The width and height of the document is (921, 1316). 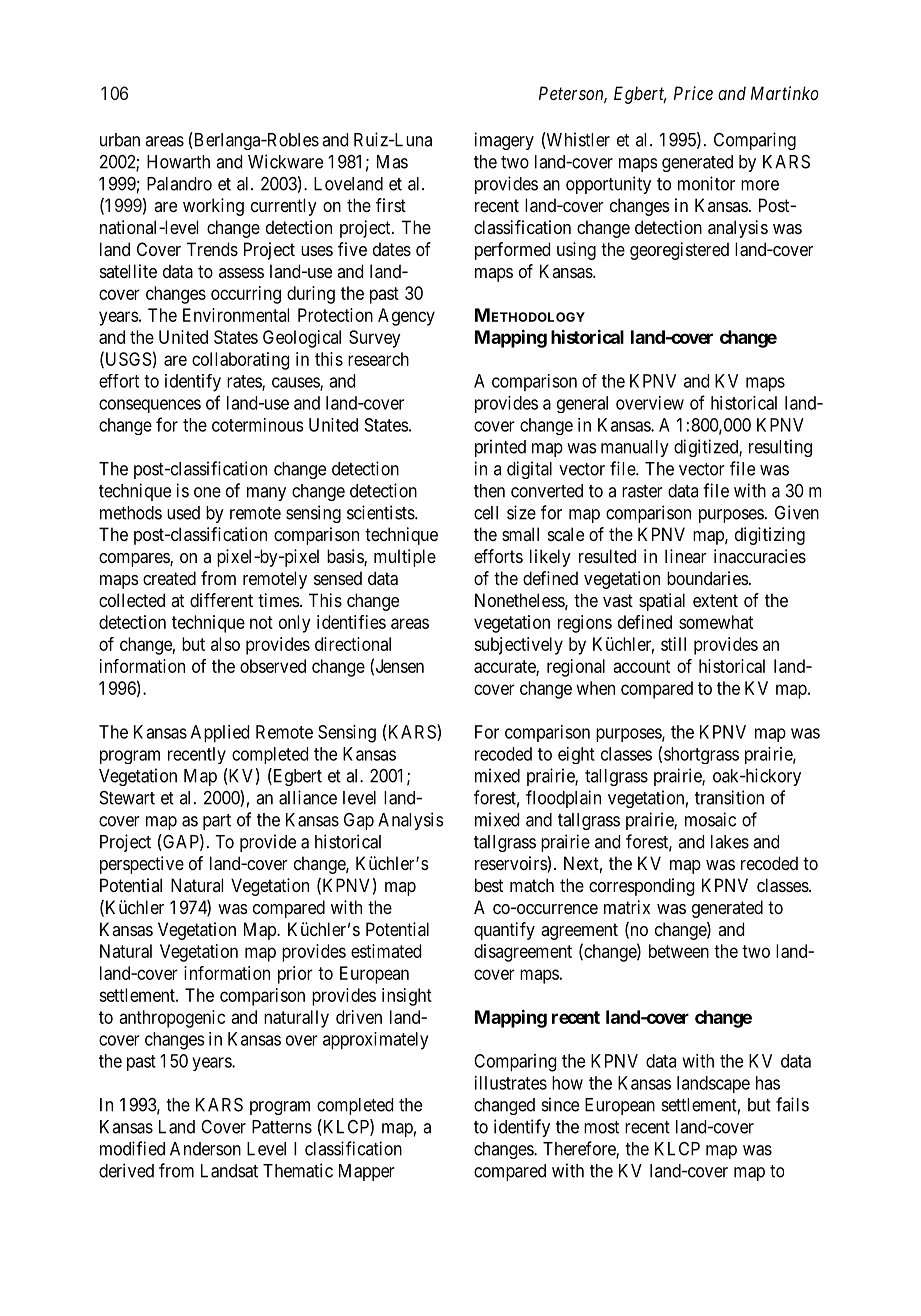 What do you see at coordinates (367, 1172) in the document?
I see `Mapper` at bounding box center [367, 1172].
